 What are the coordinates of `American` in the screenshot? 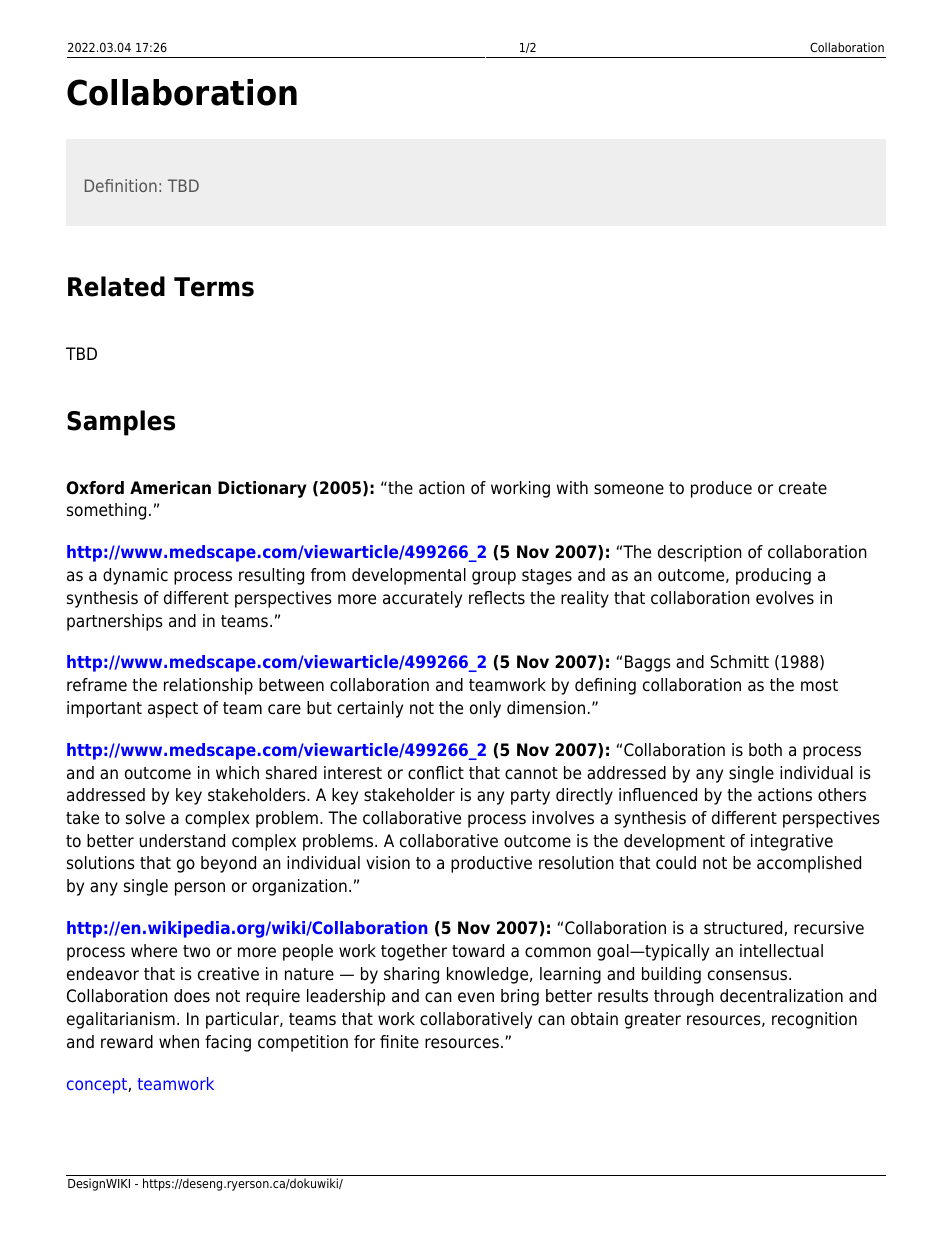 It's located at (170, 488).
